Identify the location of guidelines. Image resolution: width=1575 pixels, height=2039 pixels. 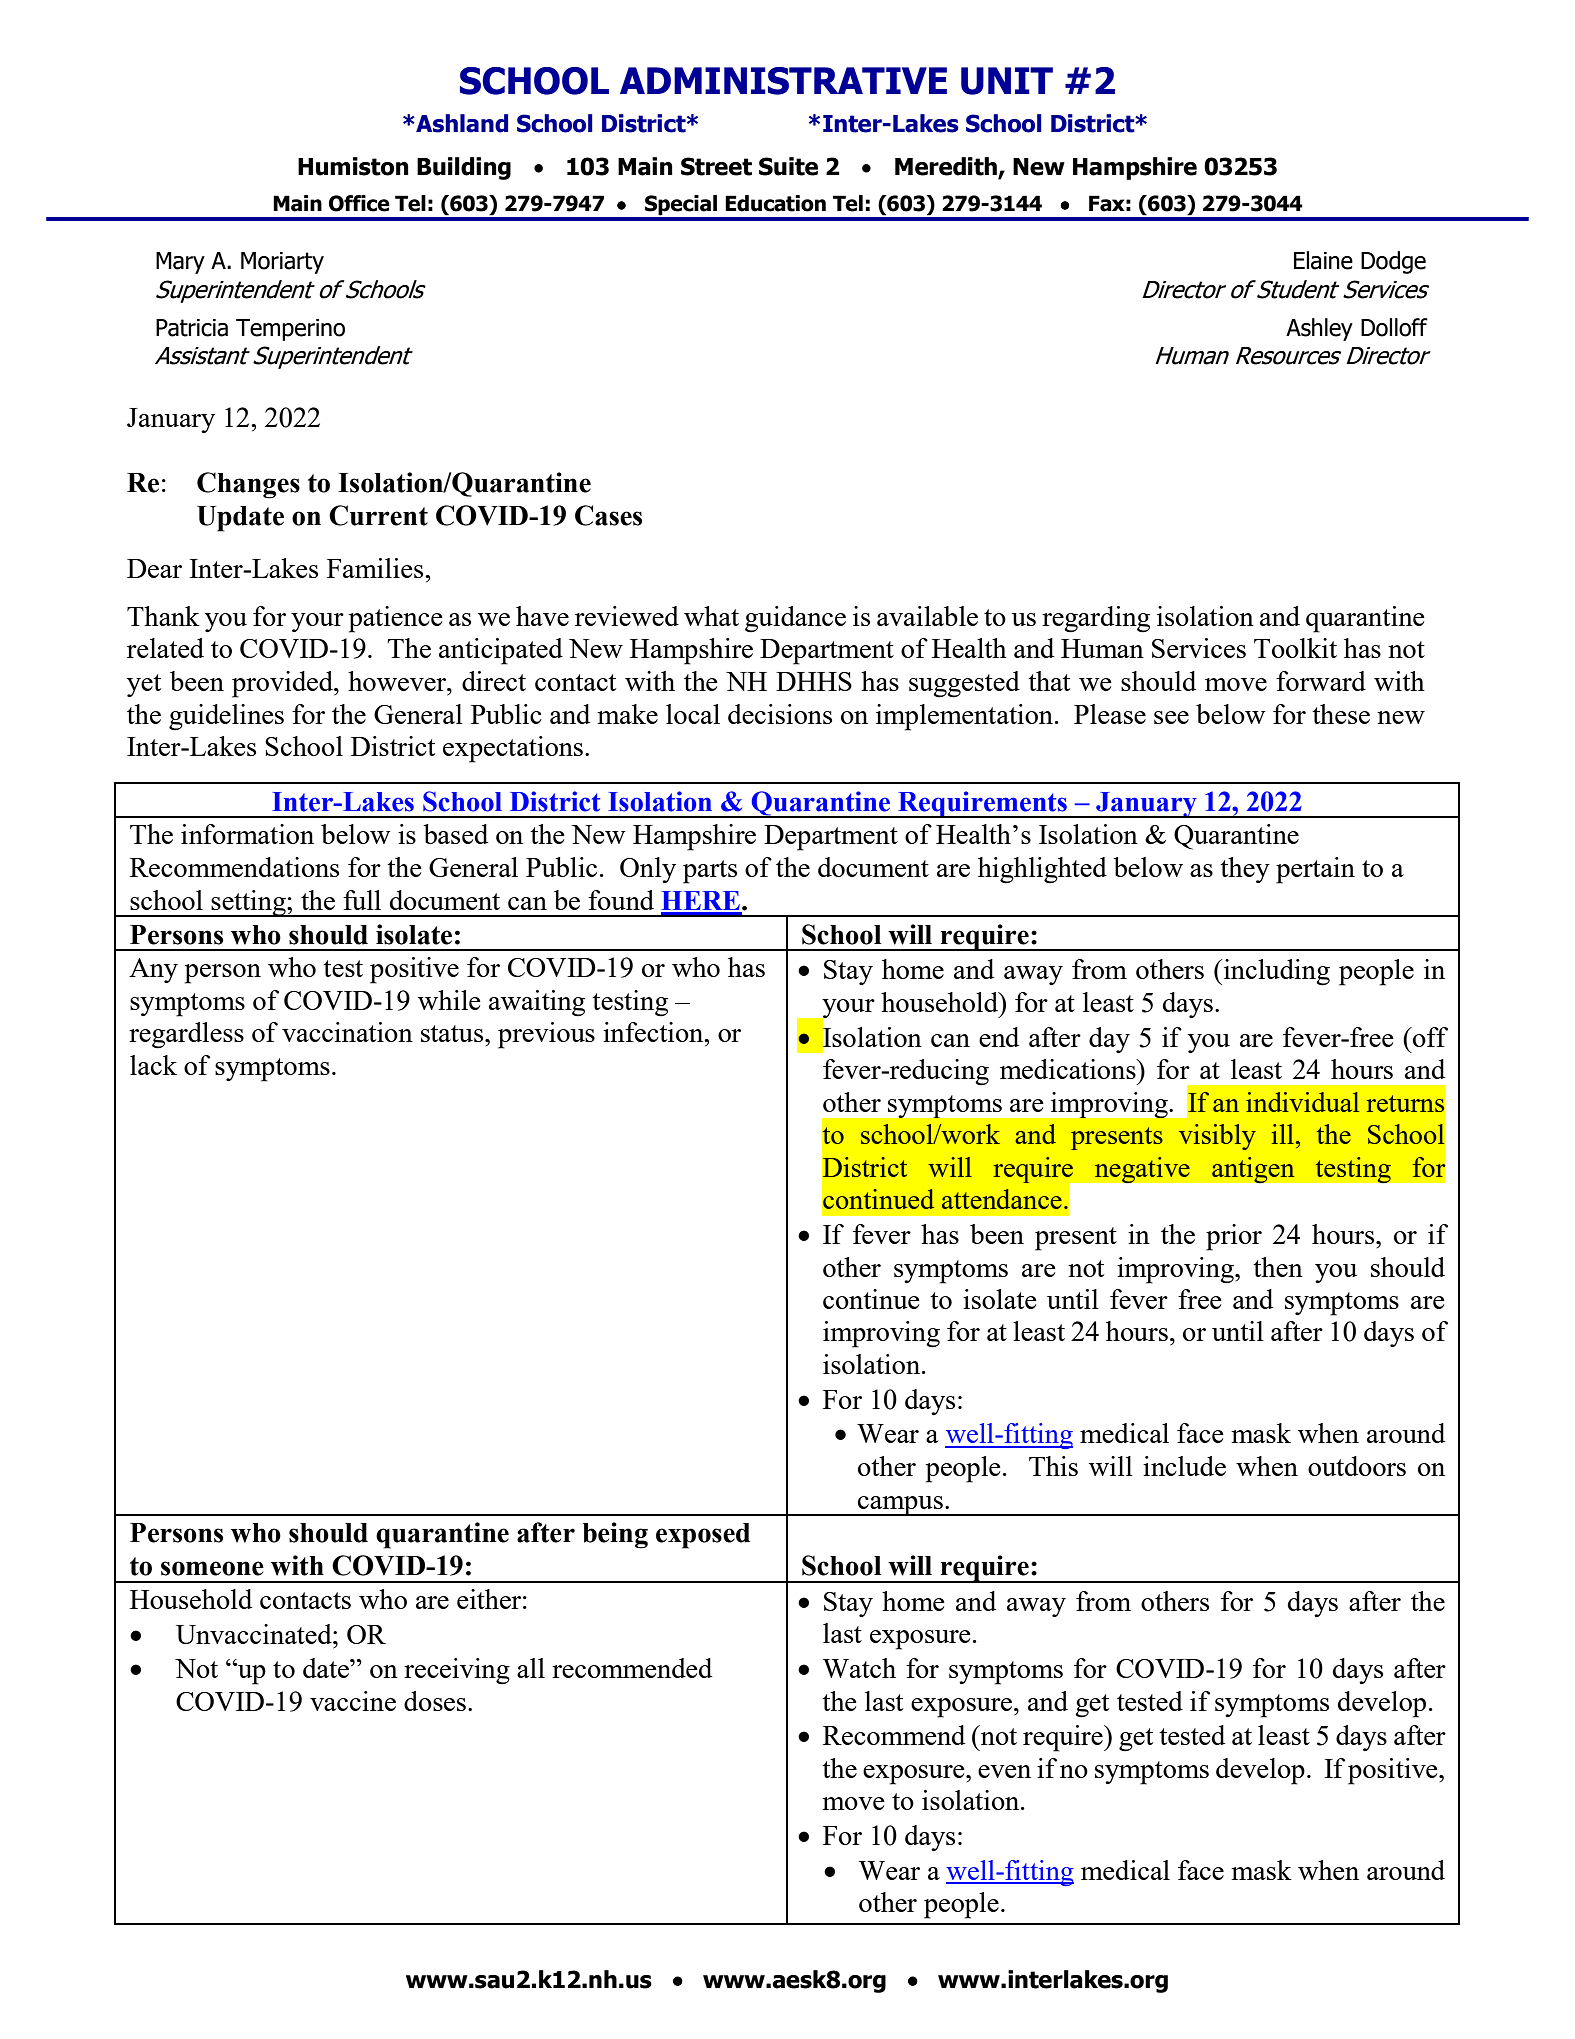
(226, 717).
